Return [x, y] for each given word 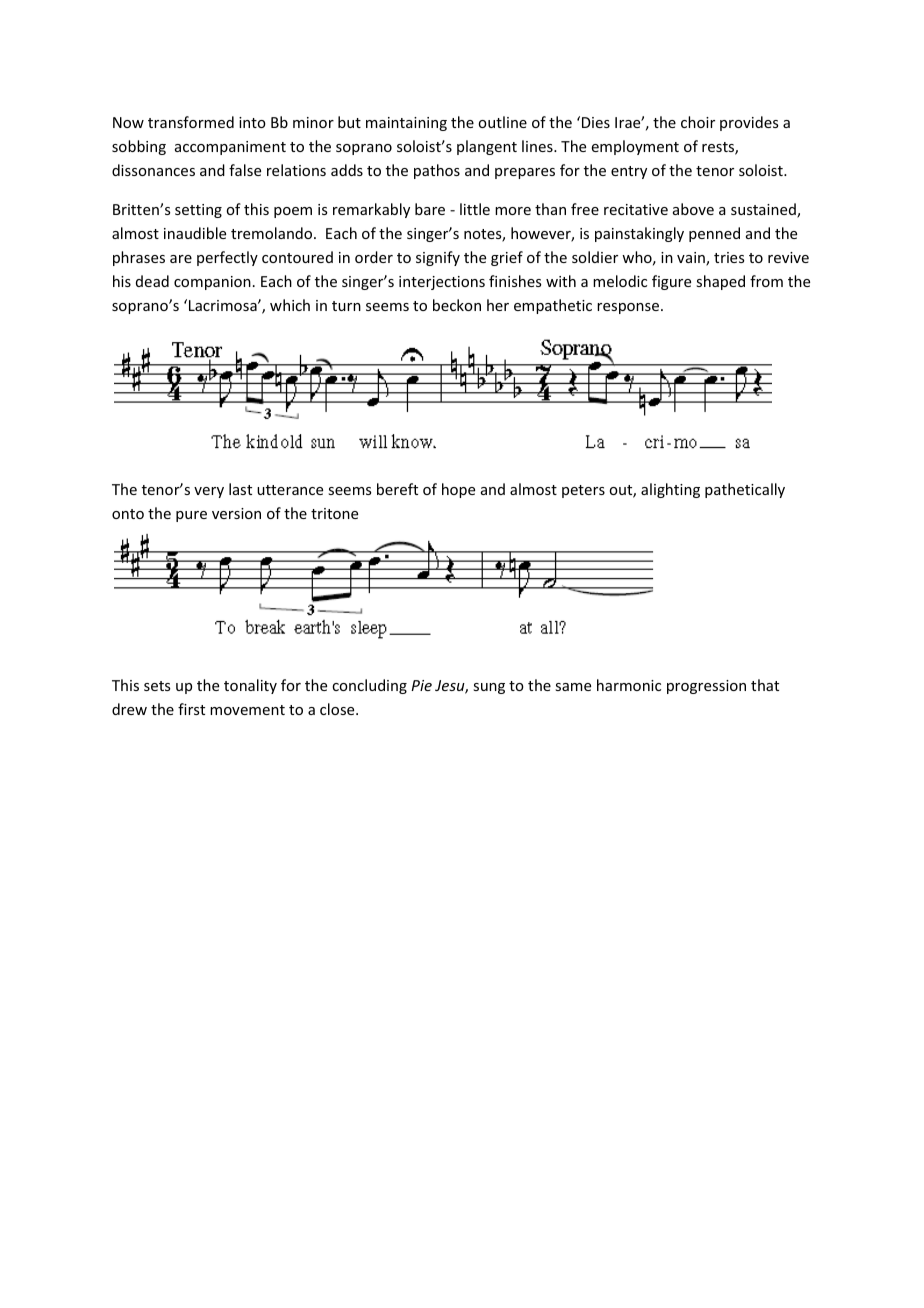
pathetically [745, 490]
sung [489, 688]
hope [458, 490]
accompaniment [230, 148]
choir [698, 122]
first [191, 709]
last [240, 489]
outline [502, 122]
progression [706, 687]
